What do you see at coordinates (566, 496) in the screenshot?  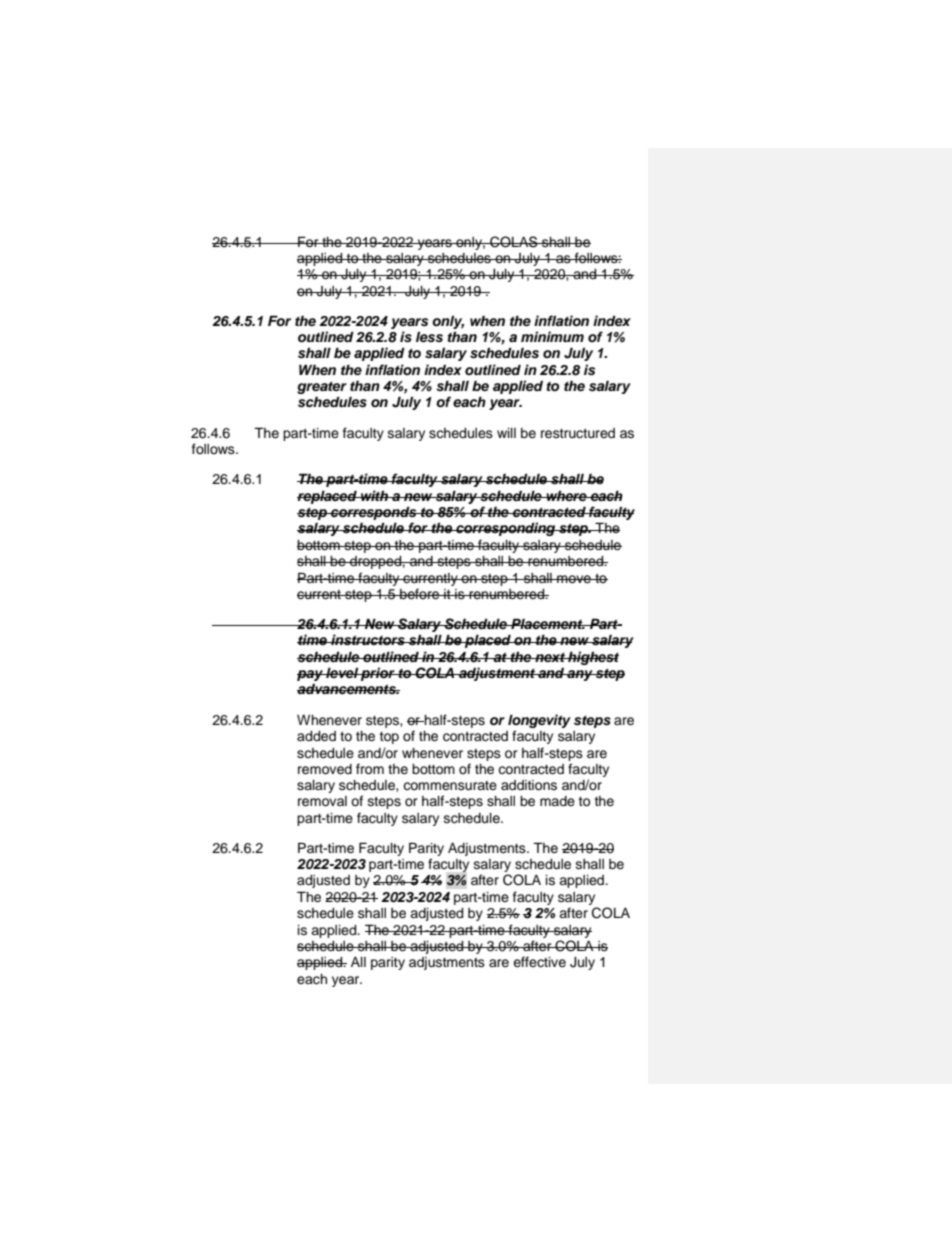 I see `where` at bounding box center [566, 496].
